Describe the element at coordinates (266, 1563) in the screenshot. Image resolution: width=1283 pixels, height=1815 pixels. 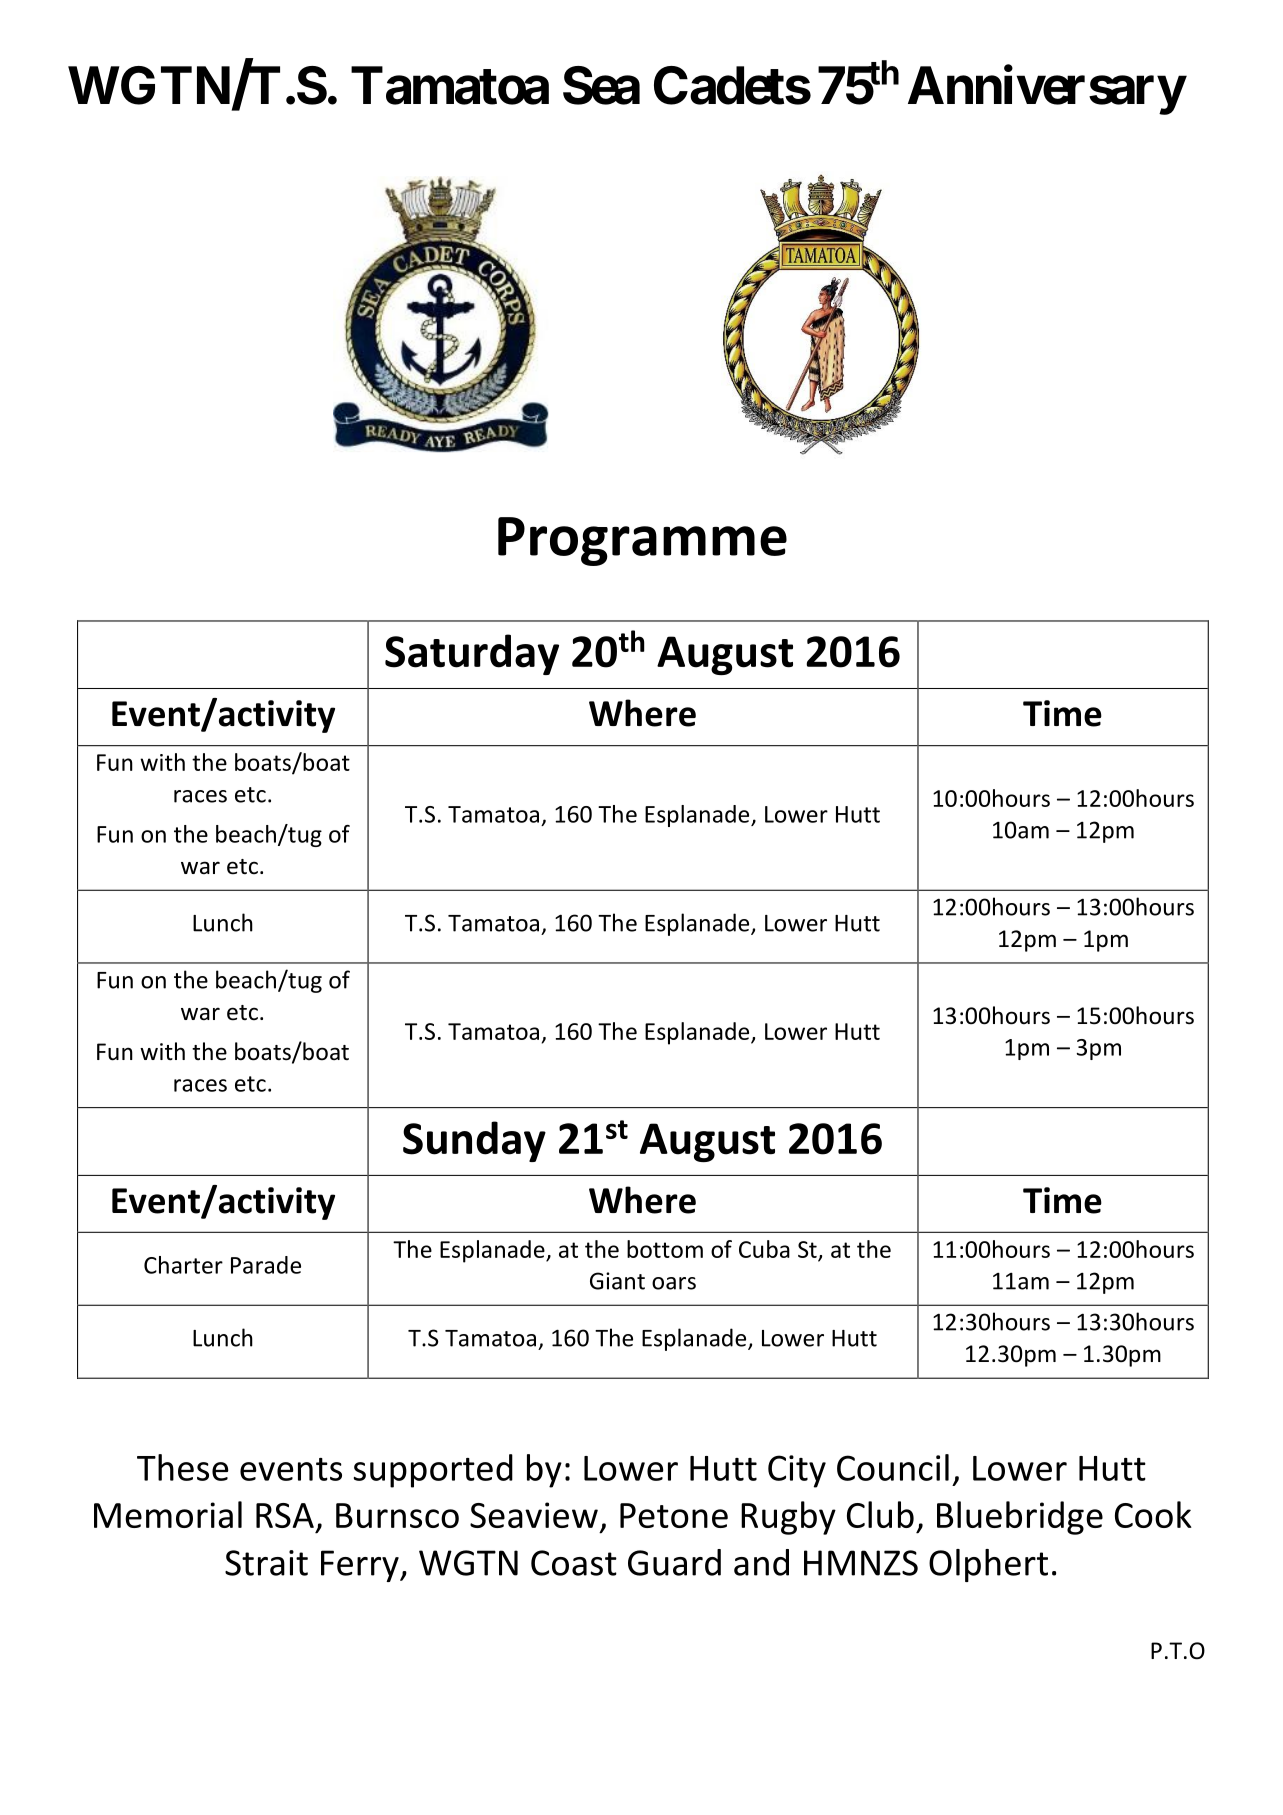
I see `Strait` at that location.
